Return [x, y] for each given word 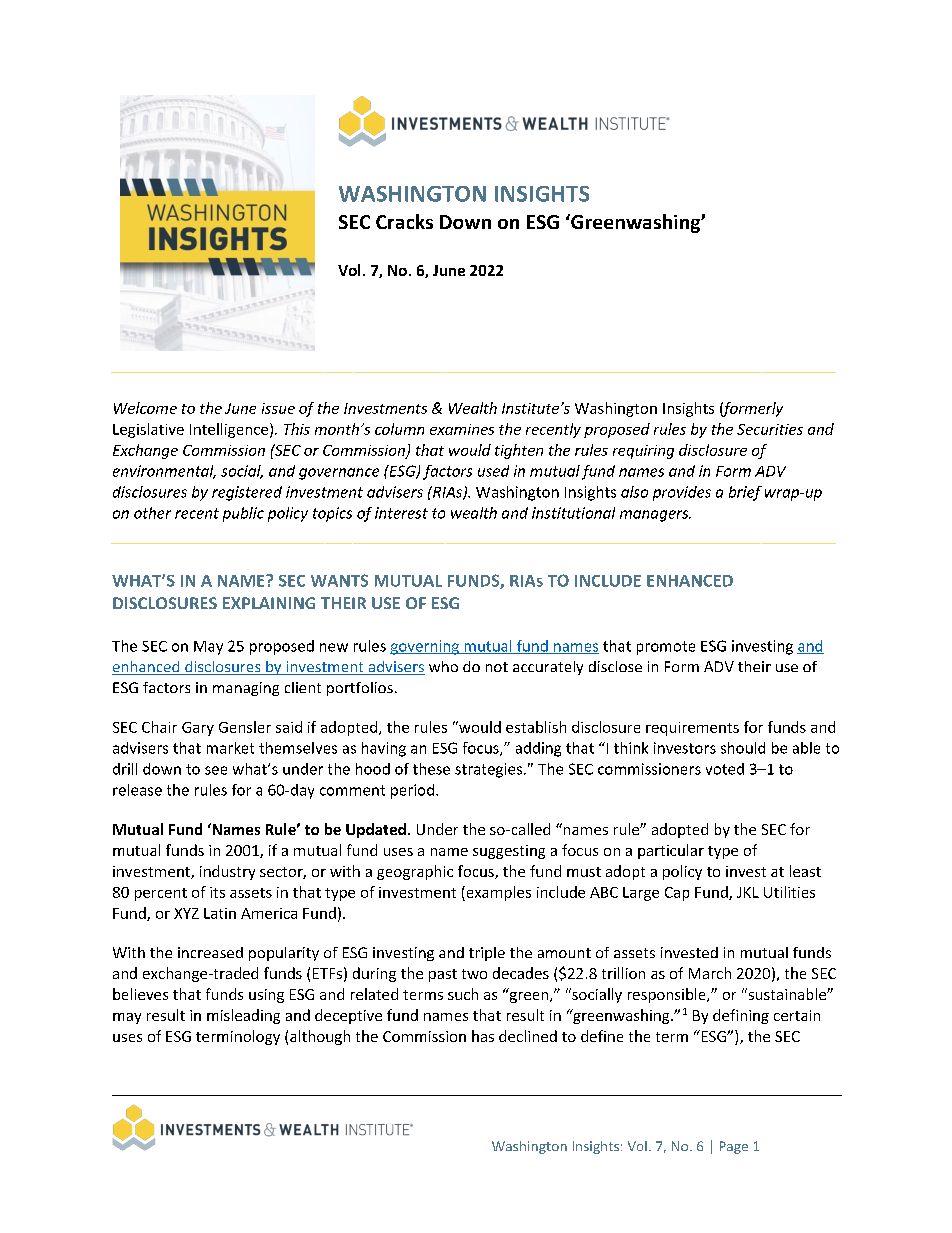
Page [734, 1147]
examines [462, 429]
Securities [770, 429]
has [483, 1036]
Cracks [404, 221]
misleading [243, 1016]
